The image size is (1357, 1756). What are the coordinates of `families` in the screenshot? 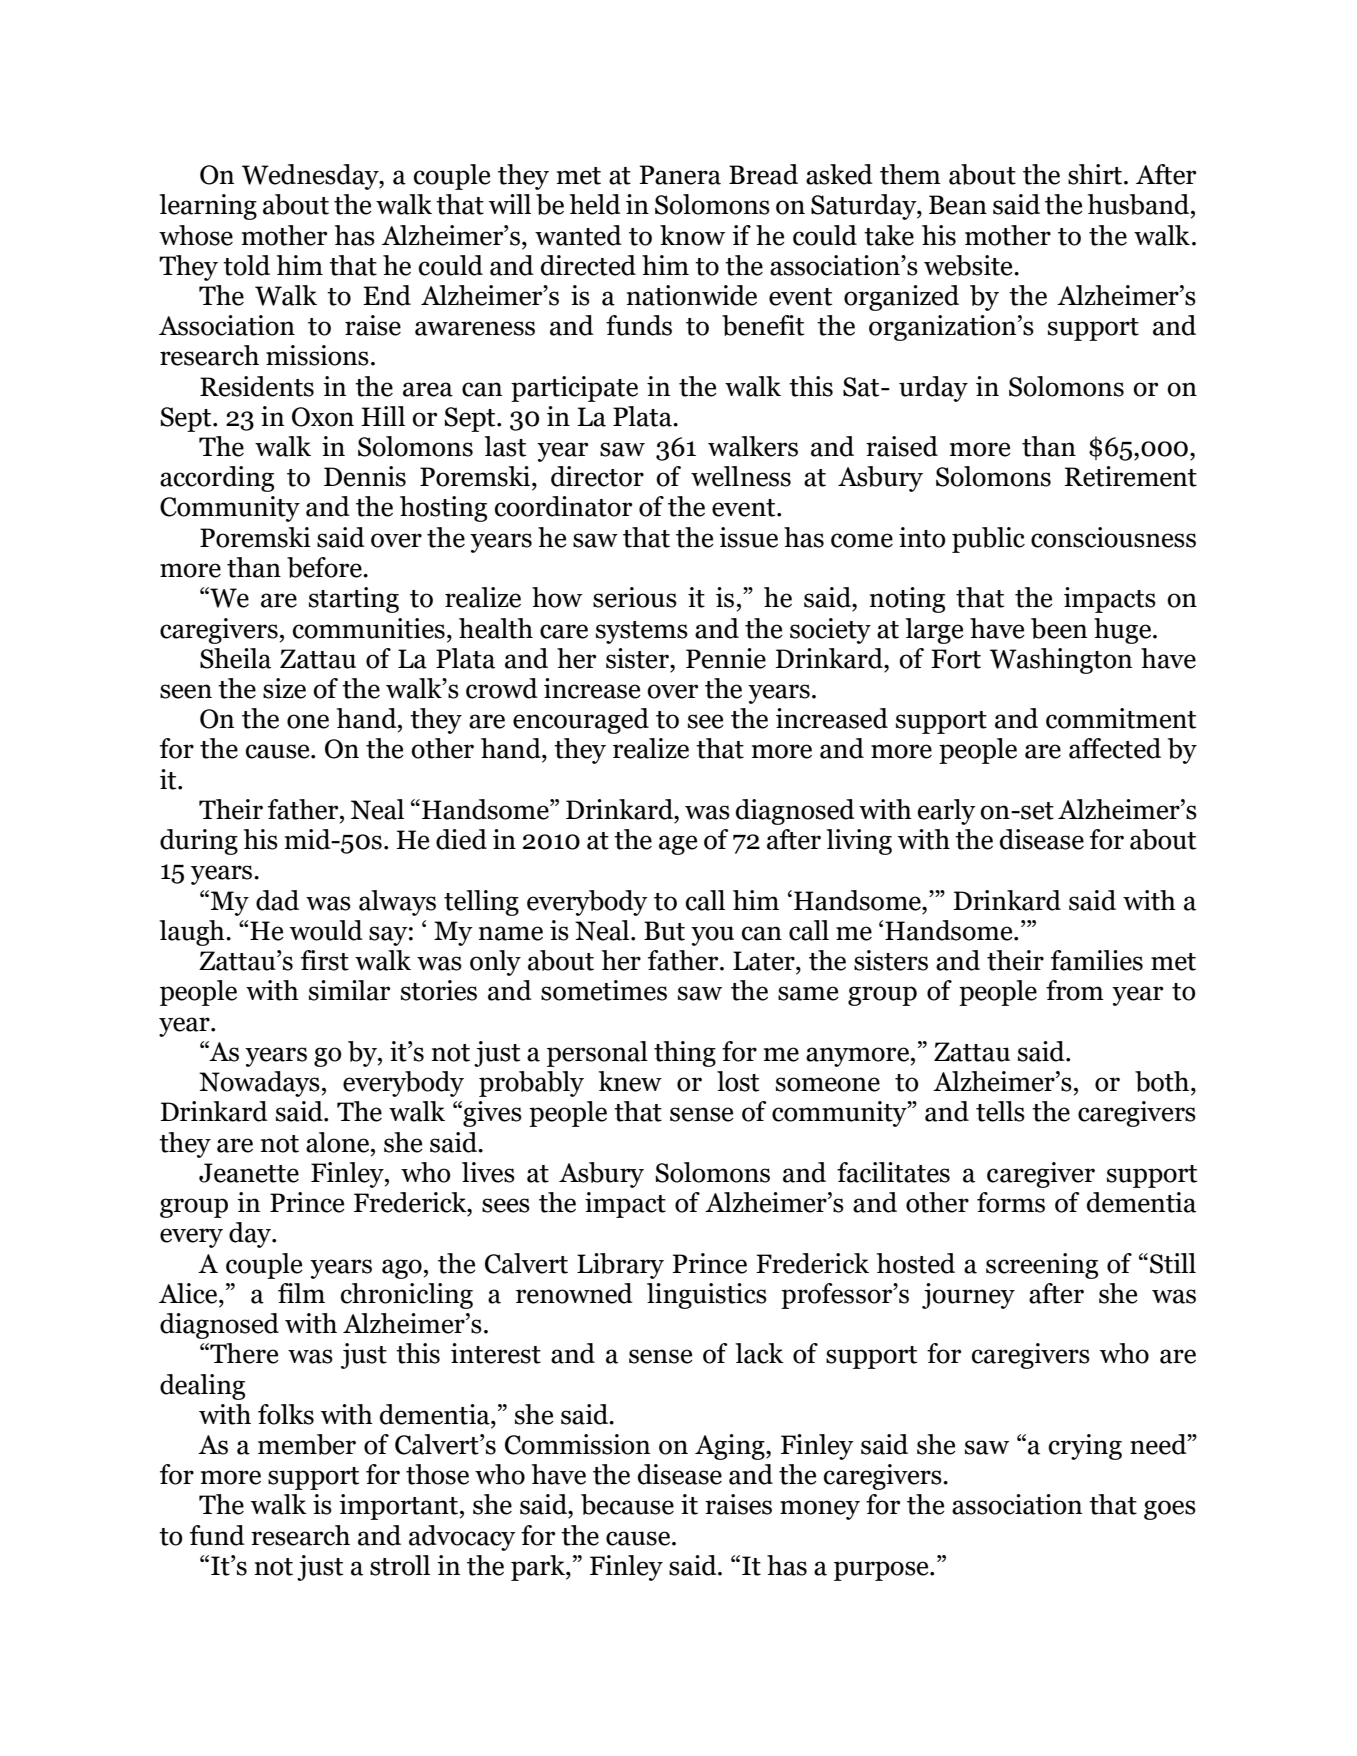 It's located at (1097, 960).
